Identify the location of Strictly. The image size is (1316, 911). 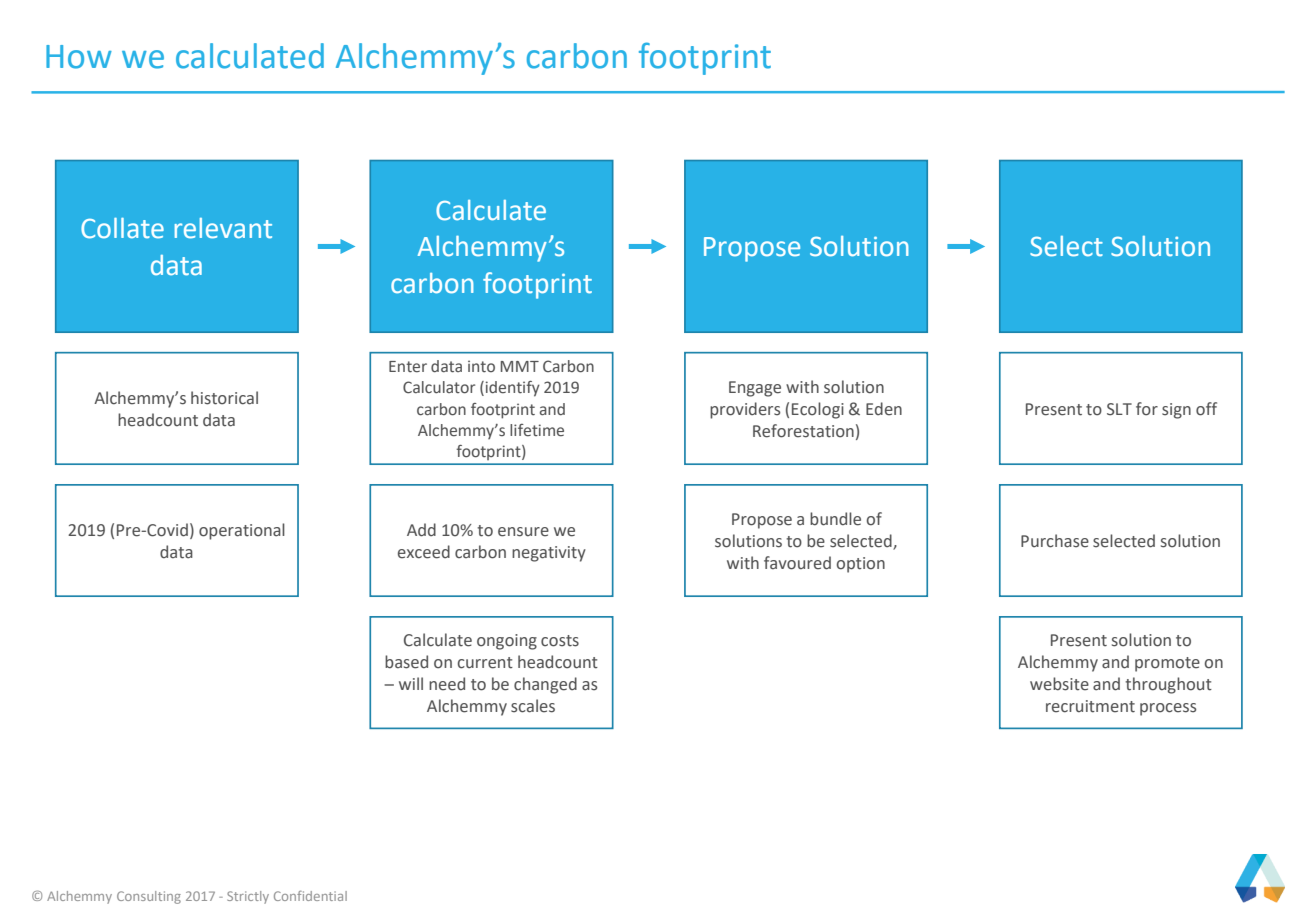
(248, 897).
